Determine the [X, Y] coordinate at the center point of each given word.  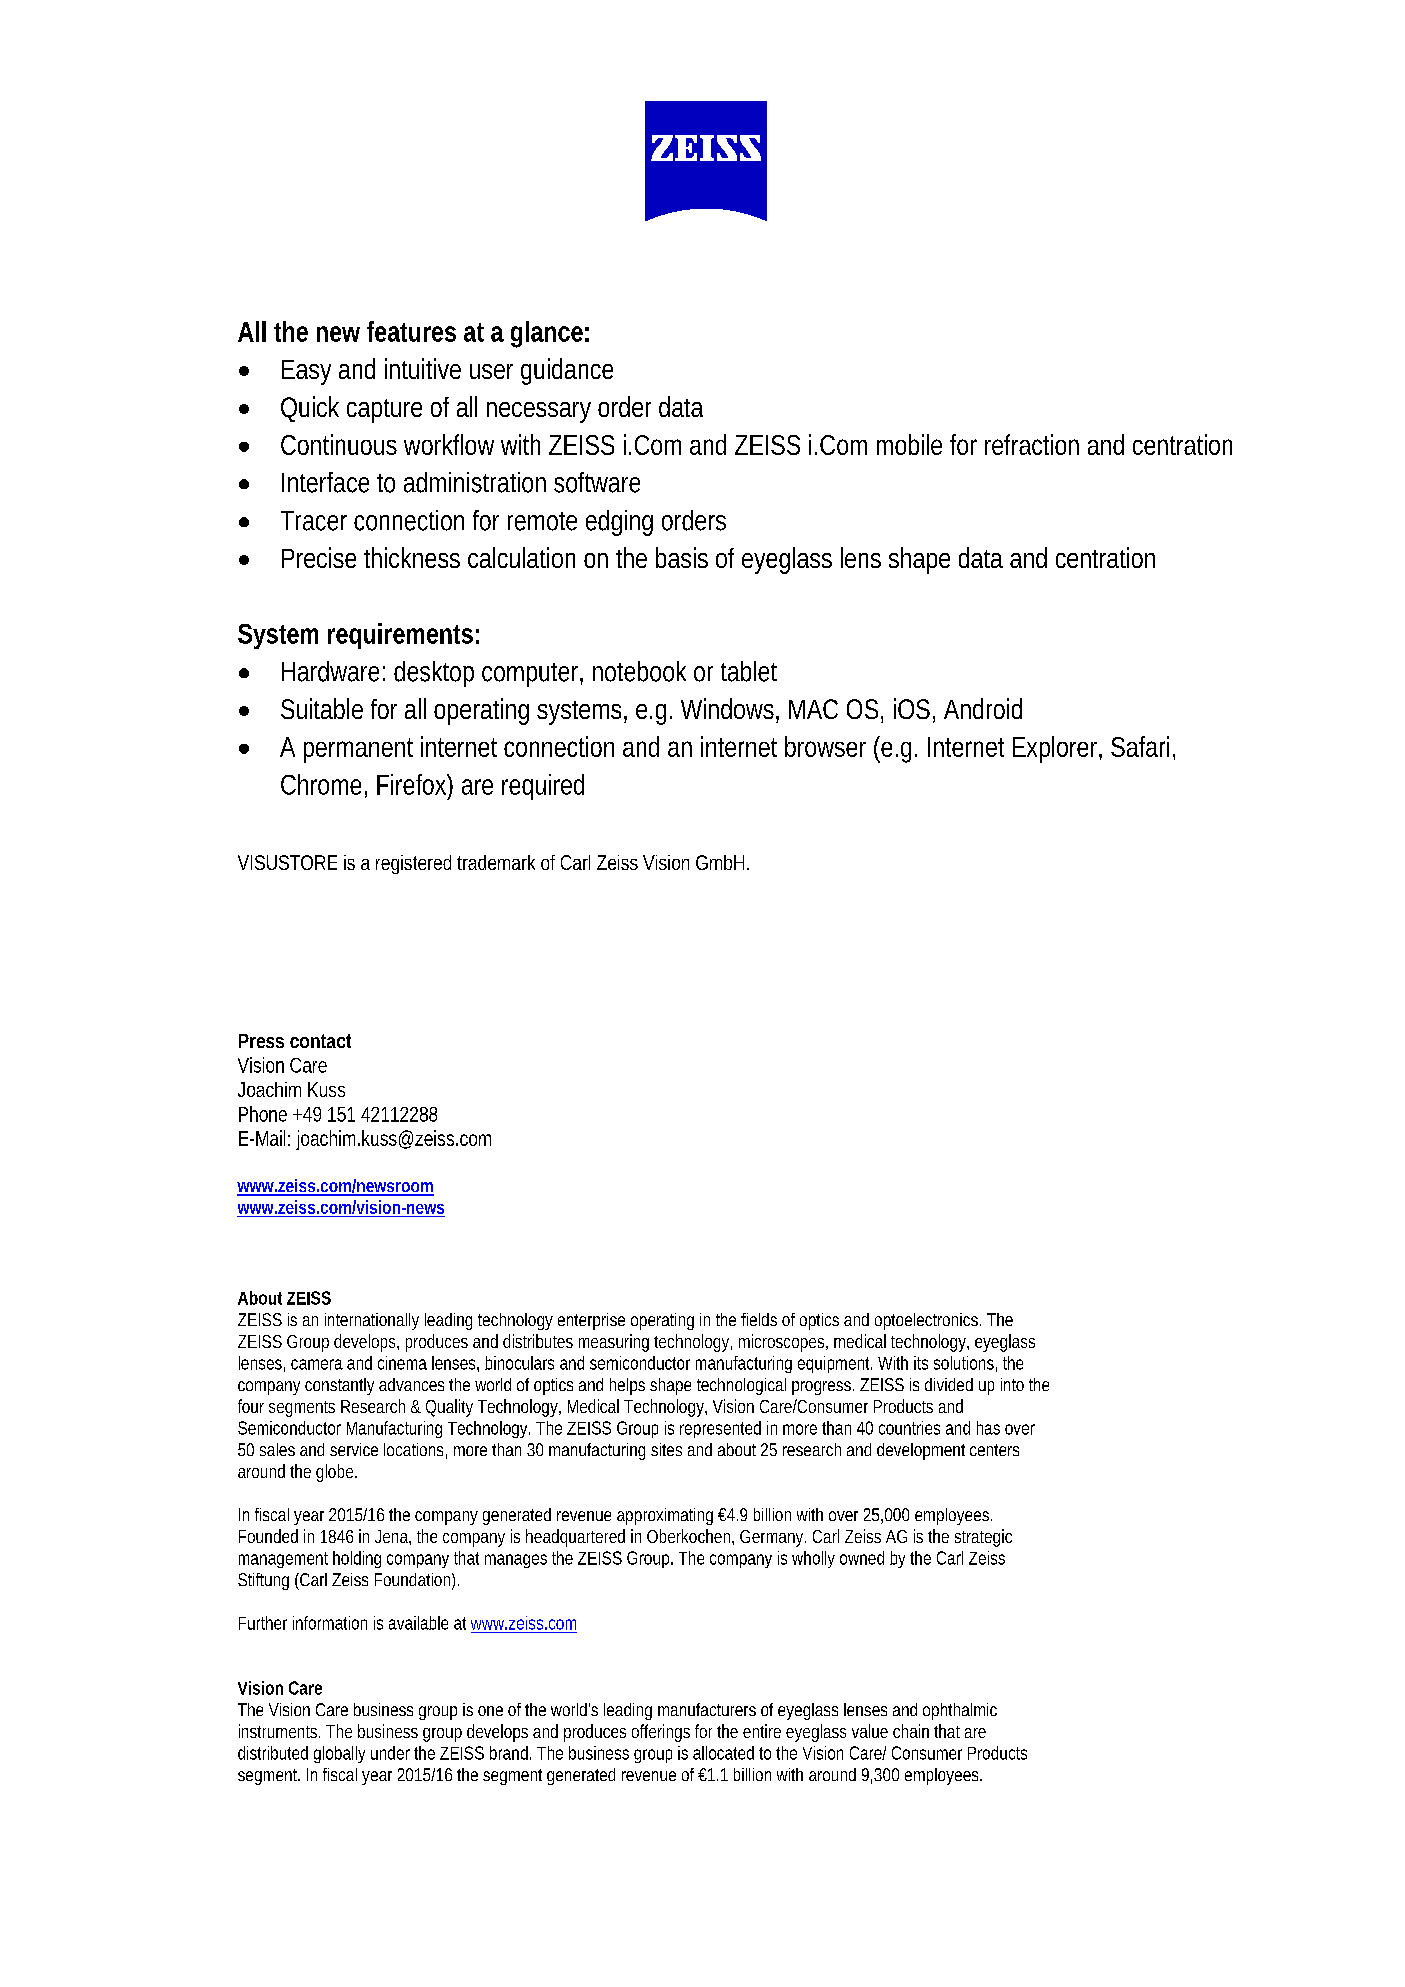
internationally [372, 1321]
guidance [567, 371]
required [543, 787]
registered [413, 864]
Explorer [1057, 749]
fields [759, 1319]
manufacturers [707, 1709]
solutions [965, 1364]
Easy [306, 372]
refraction [1032, 444]
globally [339, 1754]
